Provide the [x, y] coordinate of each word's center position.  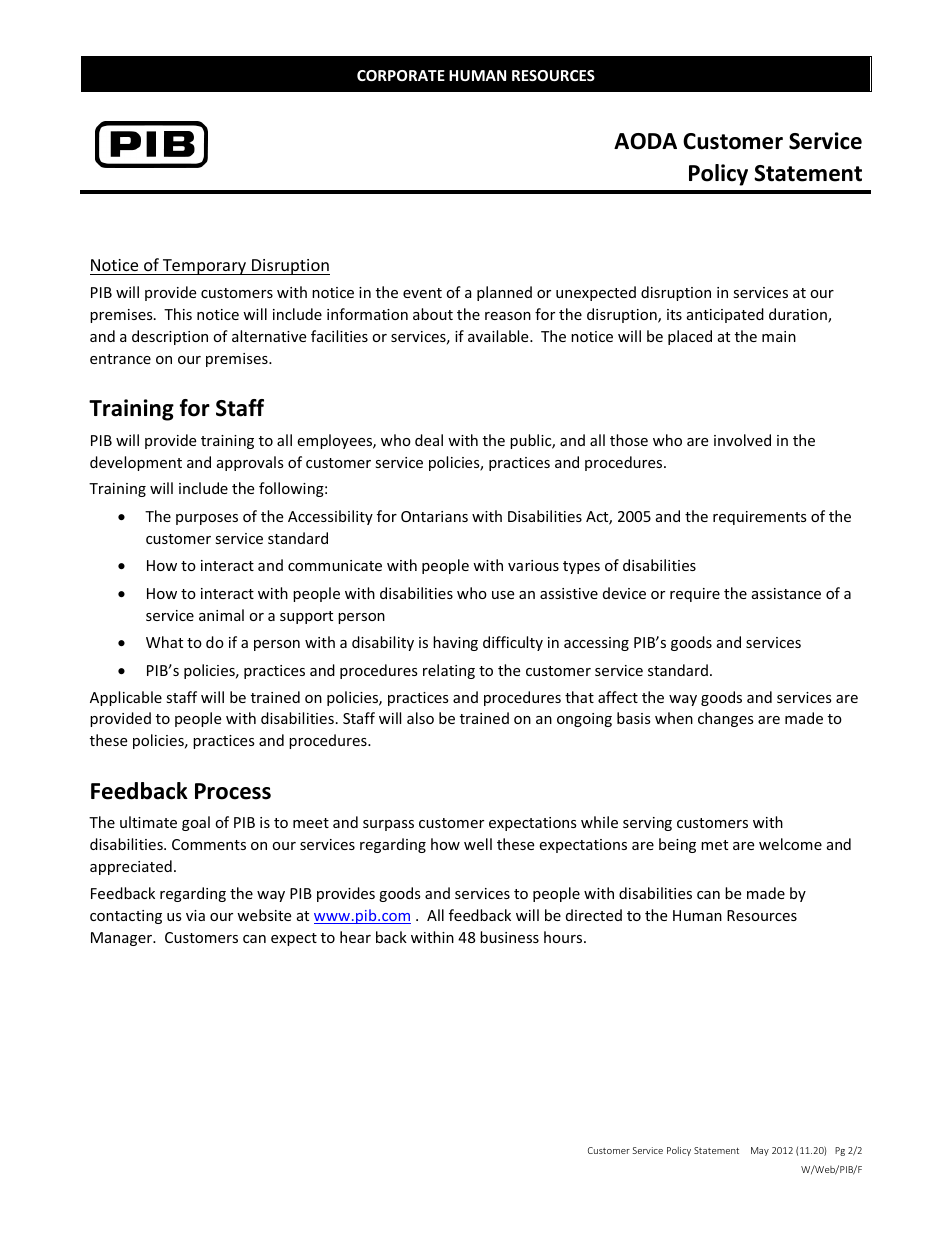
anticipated [725, 315]
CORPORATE [401, 75]
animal [221, 615]
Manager [123, 939]
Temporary [204, 267]
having [455, 643]
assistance [786, 593]
